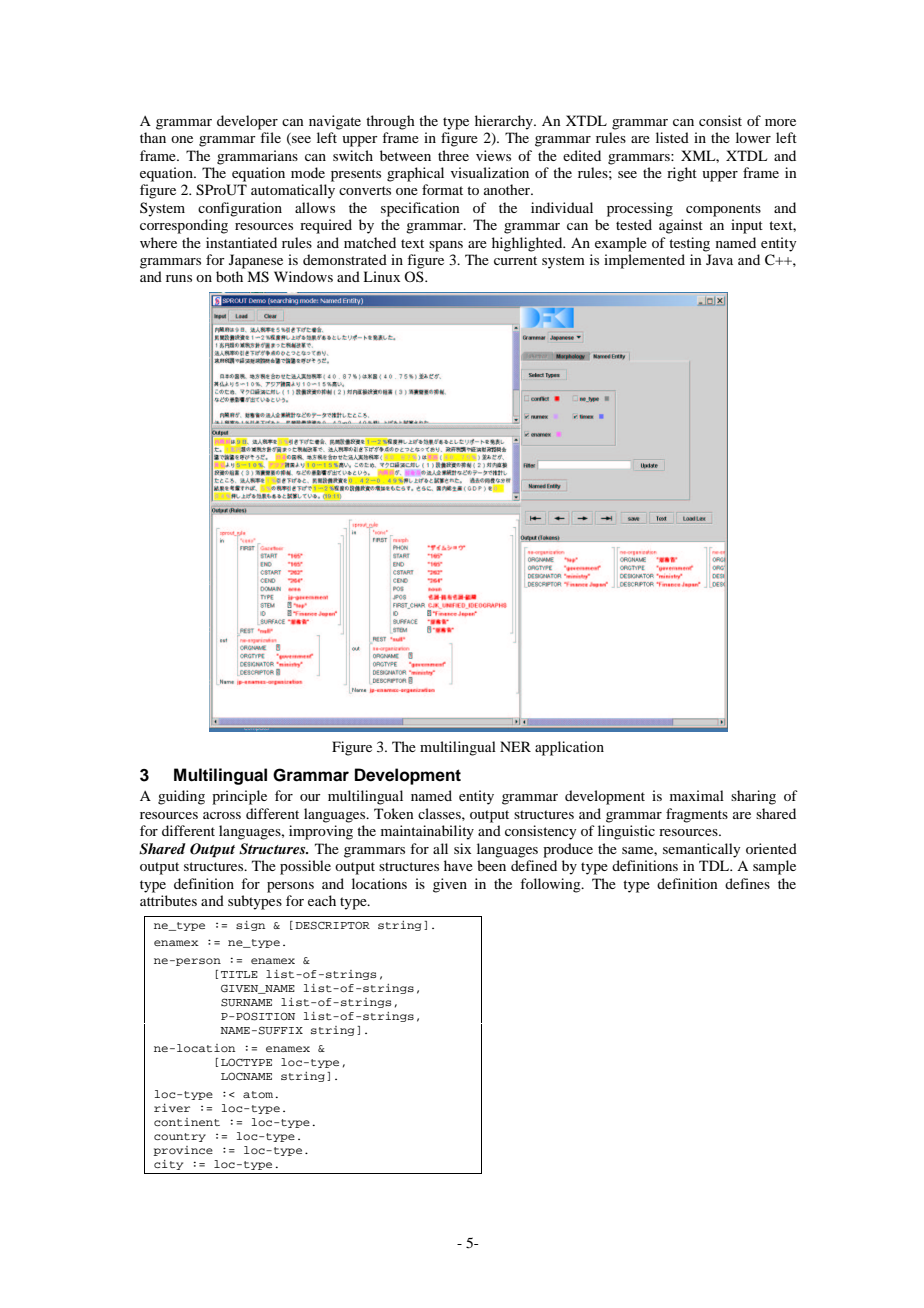 The image size is (924, 1308). What do you see at coordinates (515, 746) in the screenshot?
I see `NER` at bounding box center [515, 746].
